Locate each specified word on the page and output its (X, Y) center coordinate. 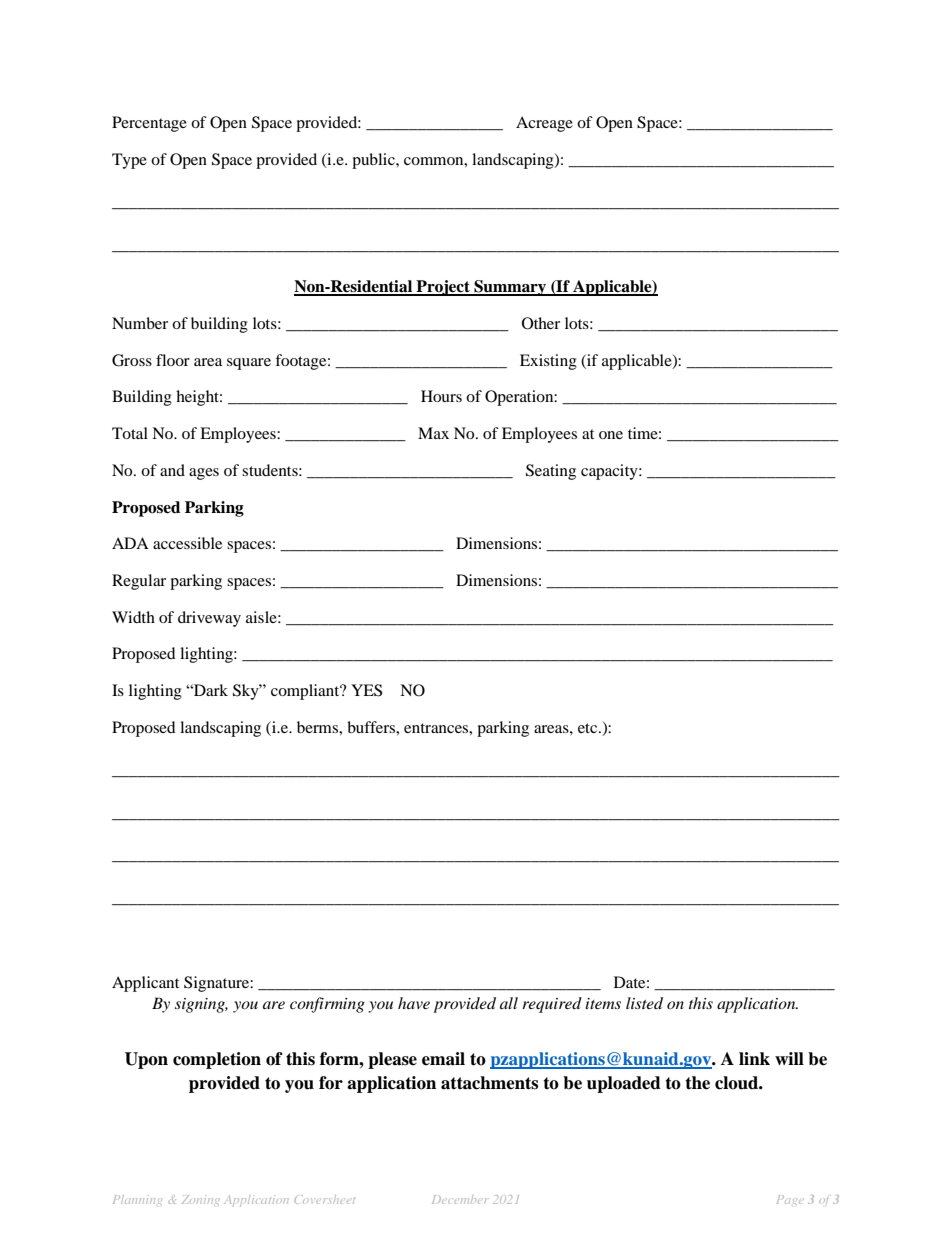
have (414, 1003)
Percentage (149, 124)
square (249, 364)
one (611, 435)
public (374, 161)
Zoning (200, 1200)
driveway (209, 619)
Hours (441, 396)
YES (366, 690)
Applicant (145, 984)
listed (644, 1003)
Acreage (544, 124)
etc (589, 728)
